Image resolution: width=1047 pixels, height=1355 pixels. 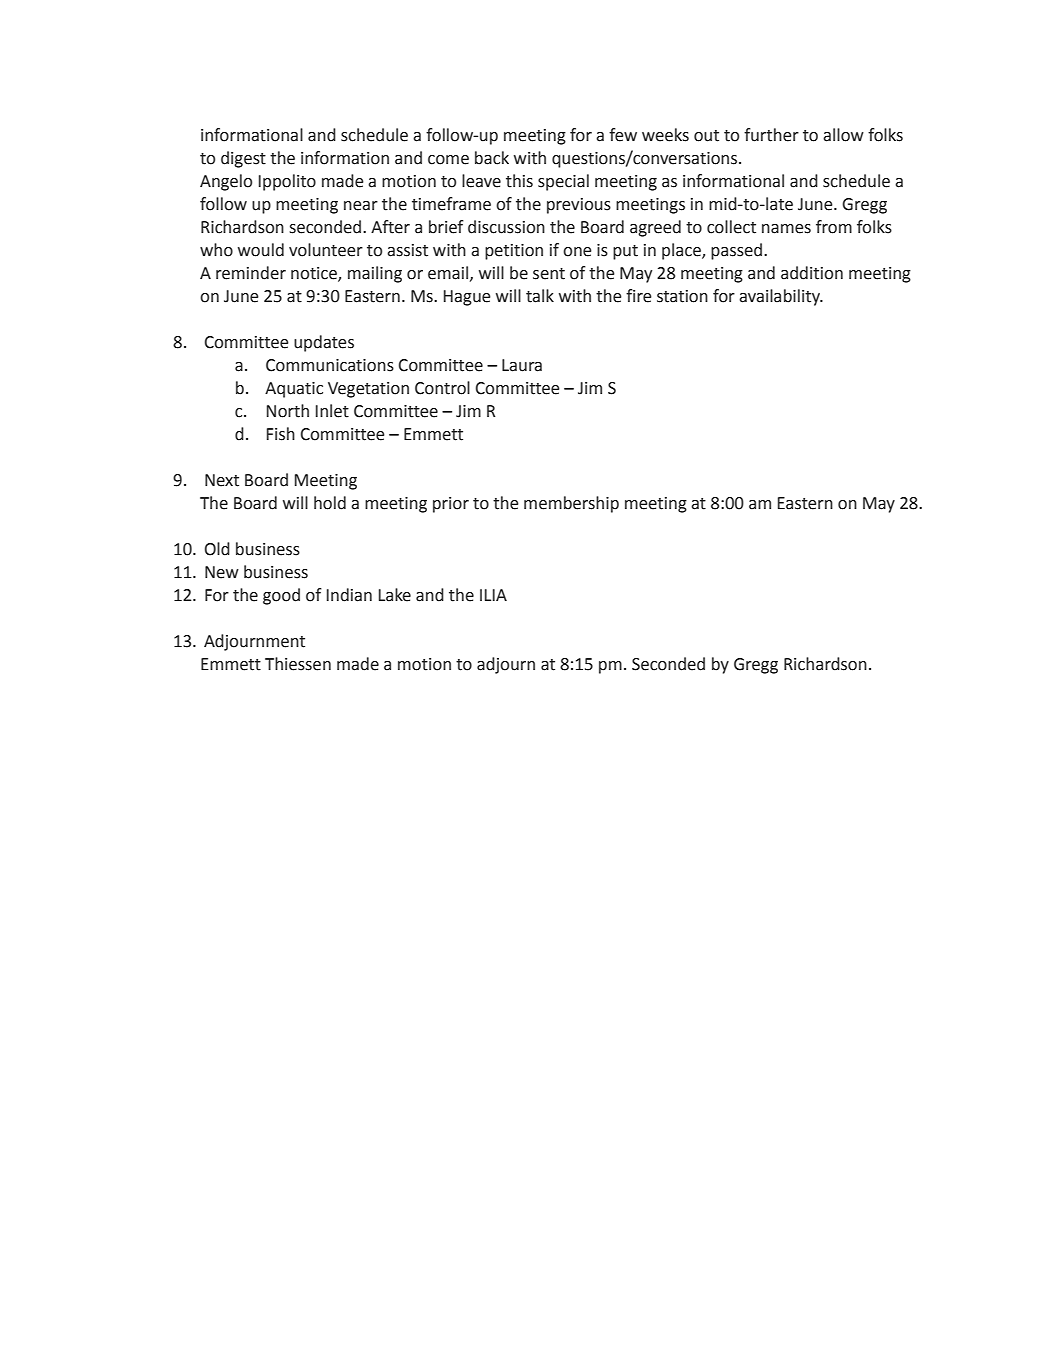 What do you see at coordinates (330, 503) in the screenshot?
I see `hold` at bounding box center [330, 503].
